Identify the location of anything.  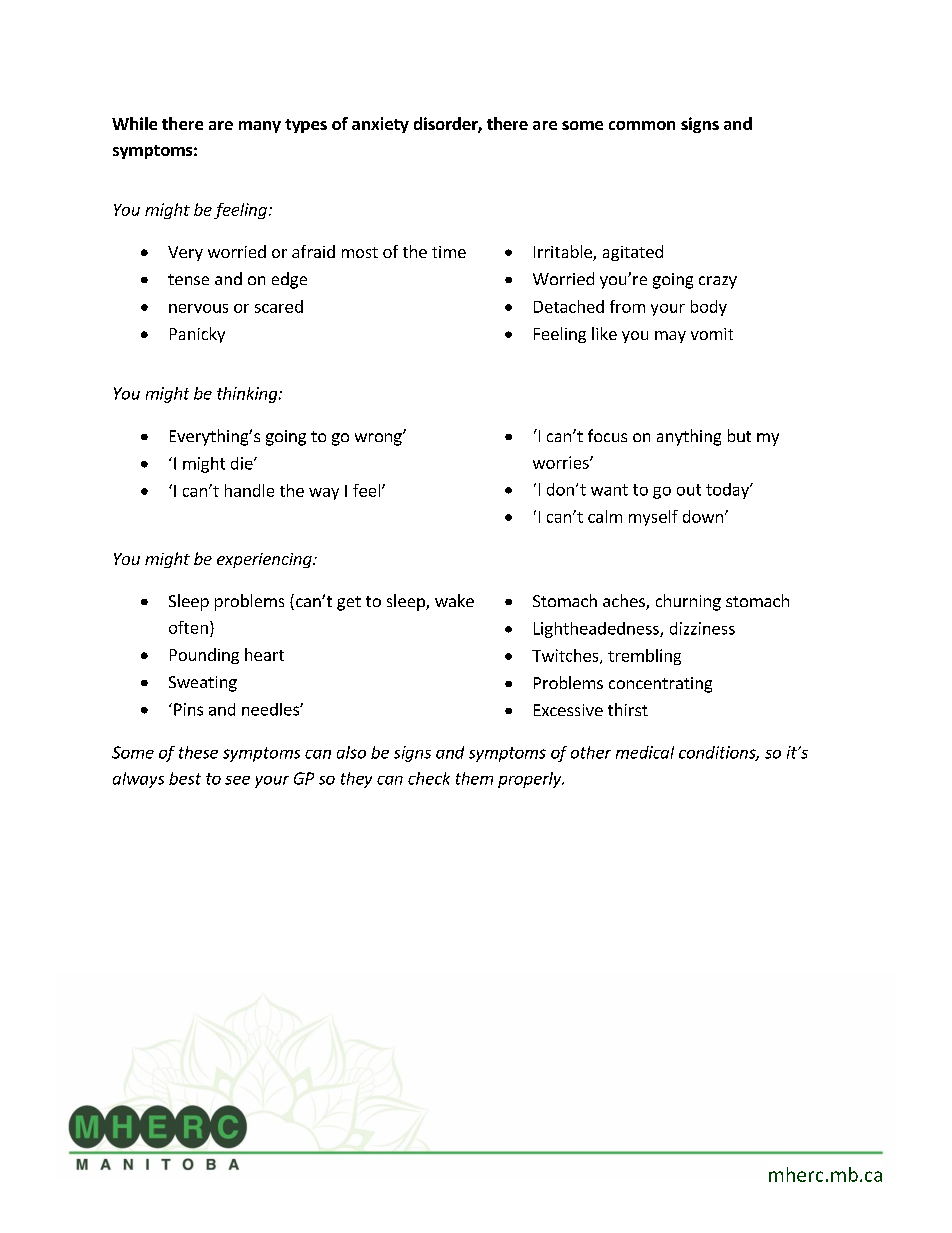
(689, 437).
